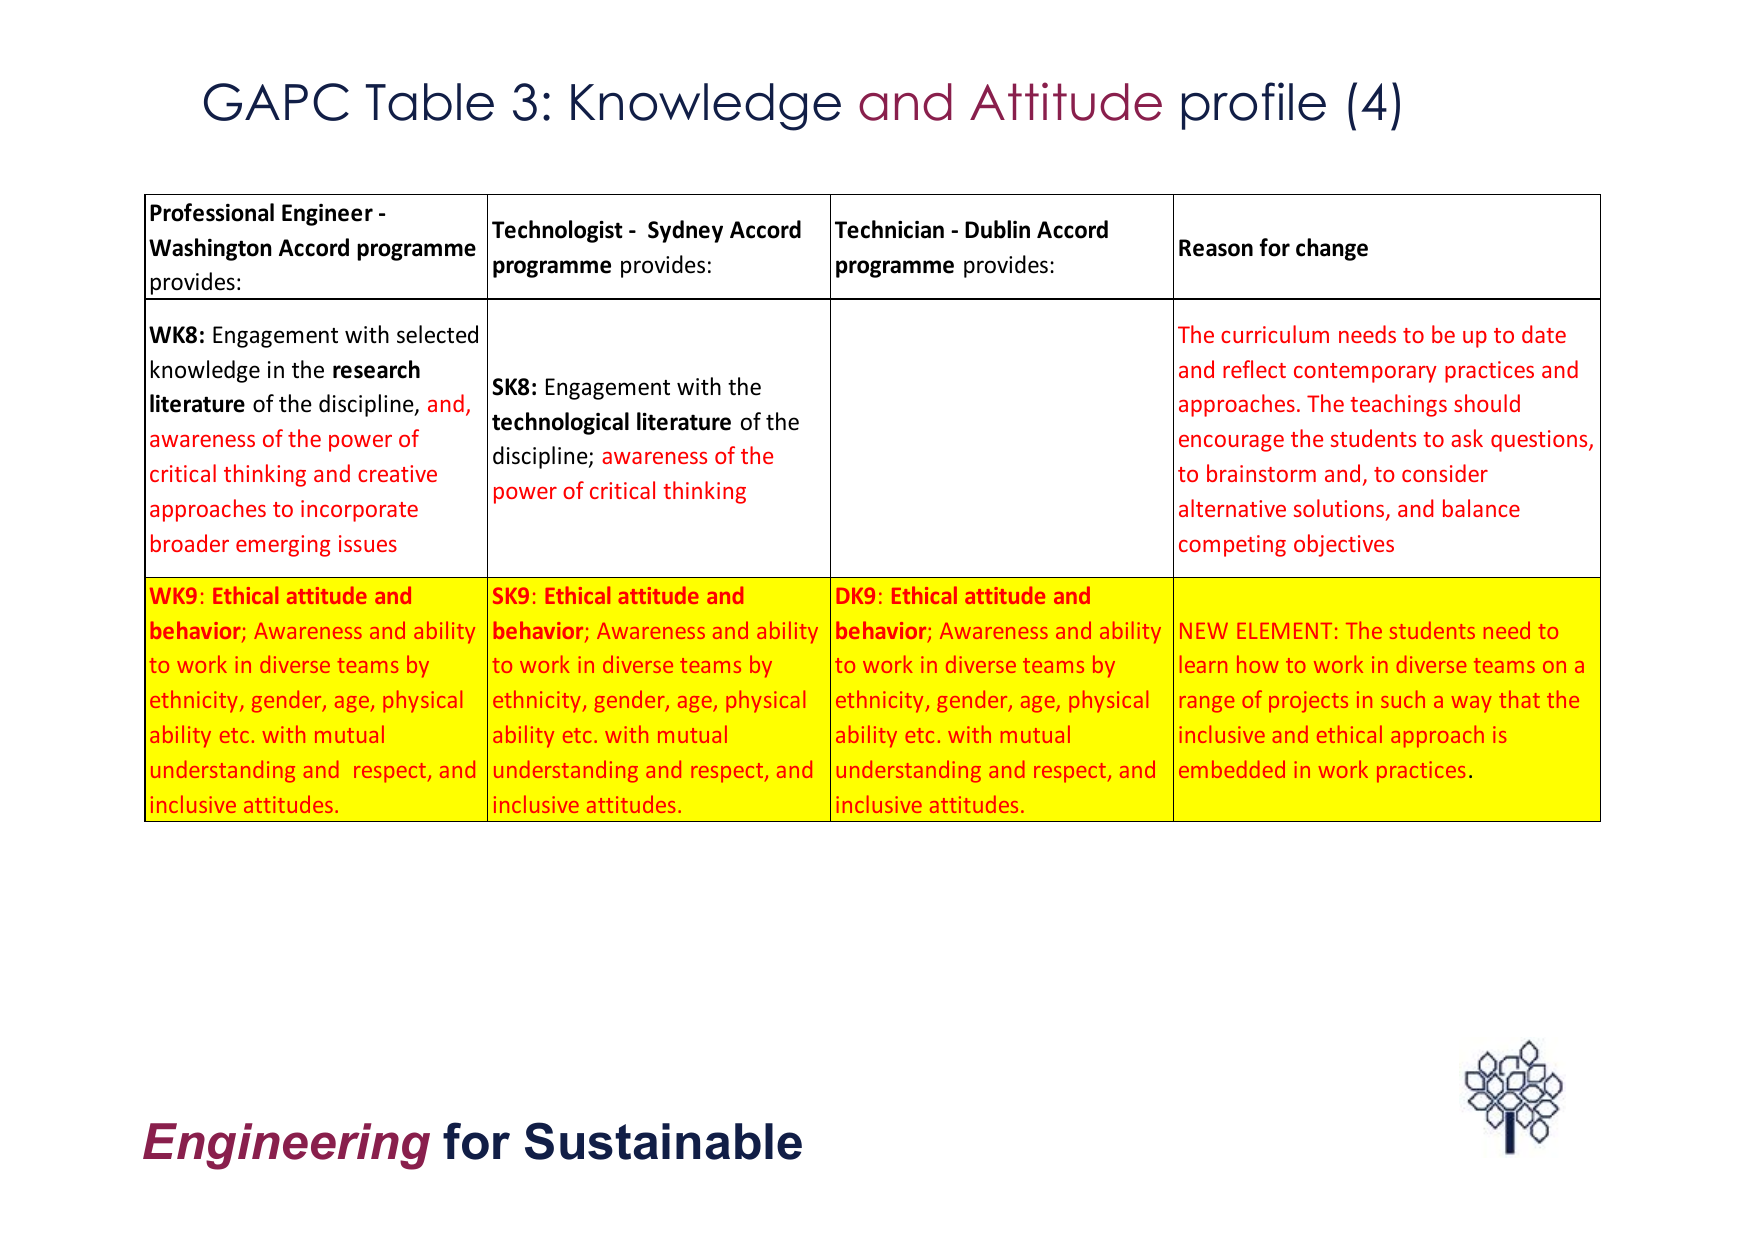  I want to click on way, so click(1472, 704).
